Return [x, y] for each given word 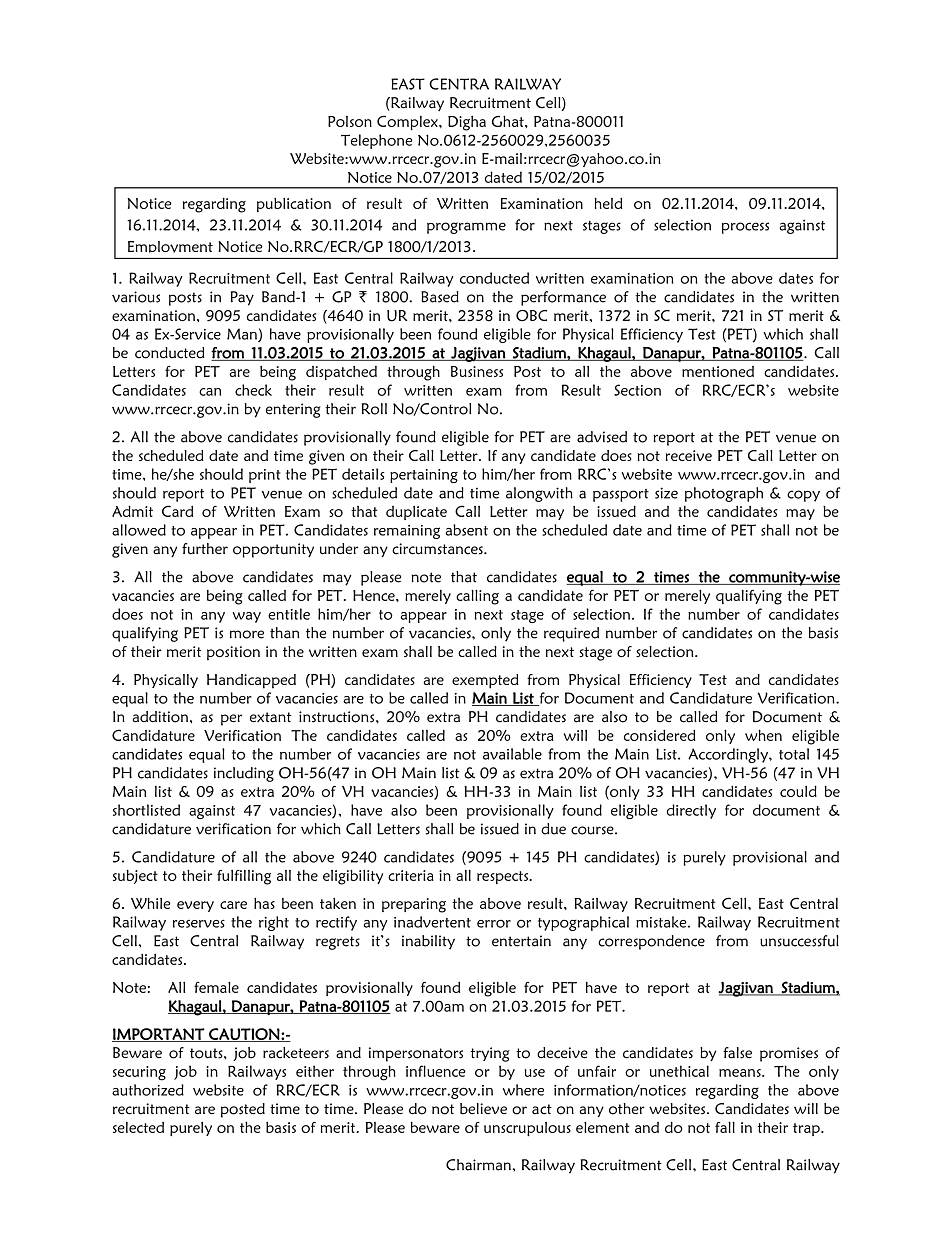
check [253, 390]
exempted [485, 681]
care [233, 905]
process [745, 228]
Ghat [509, 121]
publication [294, 204]
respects [503, 877]
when [763, 735]
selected [138, 1127]
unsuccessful [799, 941]
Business [477, 371]
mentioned [718, 371]
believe [483, 1109]
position [233, 653]
